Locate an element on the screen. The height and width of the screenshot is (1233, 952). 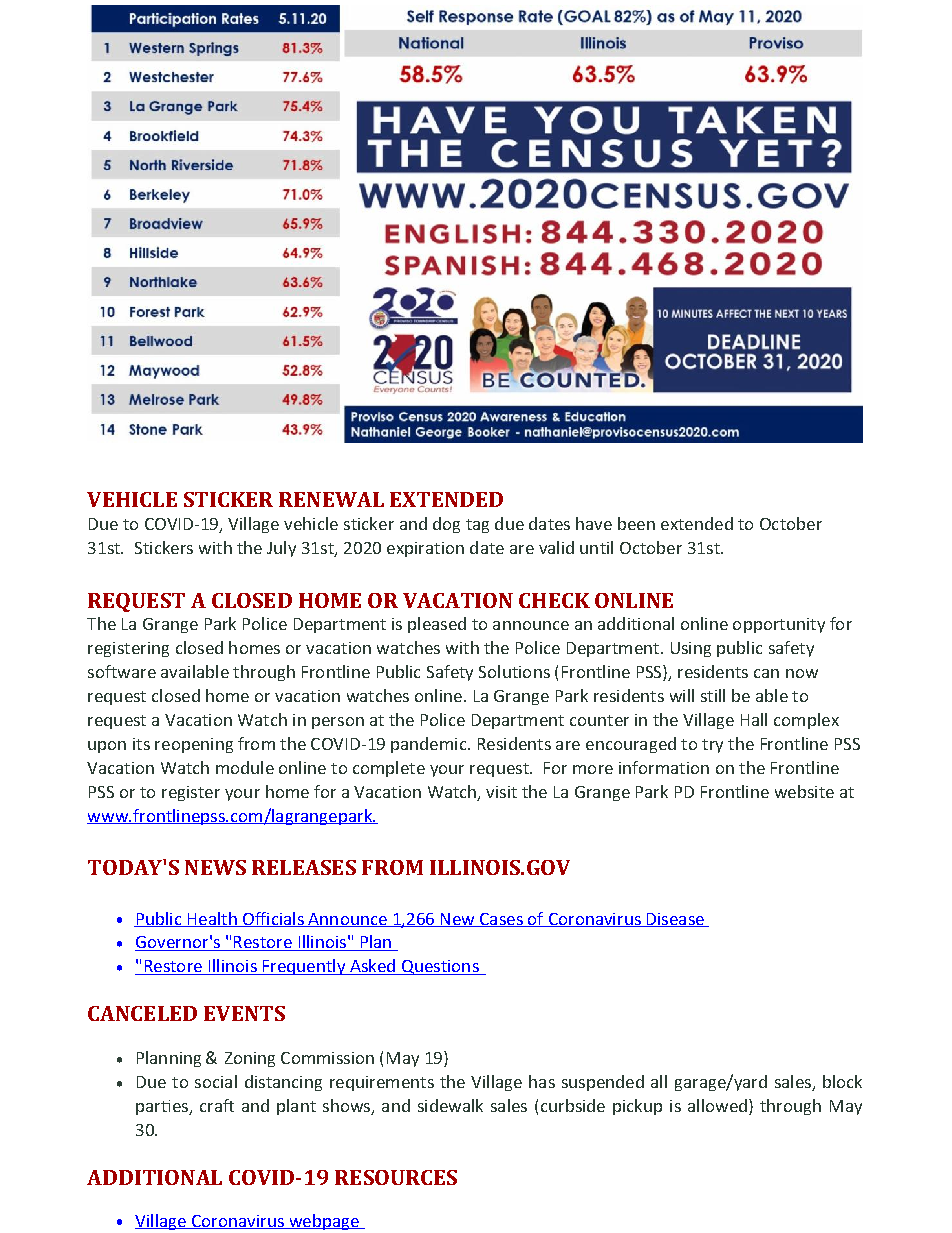
EVENTS is located at coordinates (244, 1013).
